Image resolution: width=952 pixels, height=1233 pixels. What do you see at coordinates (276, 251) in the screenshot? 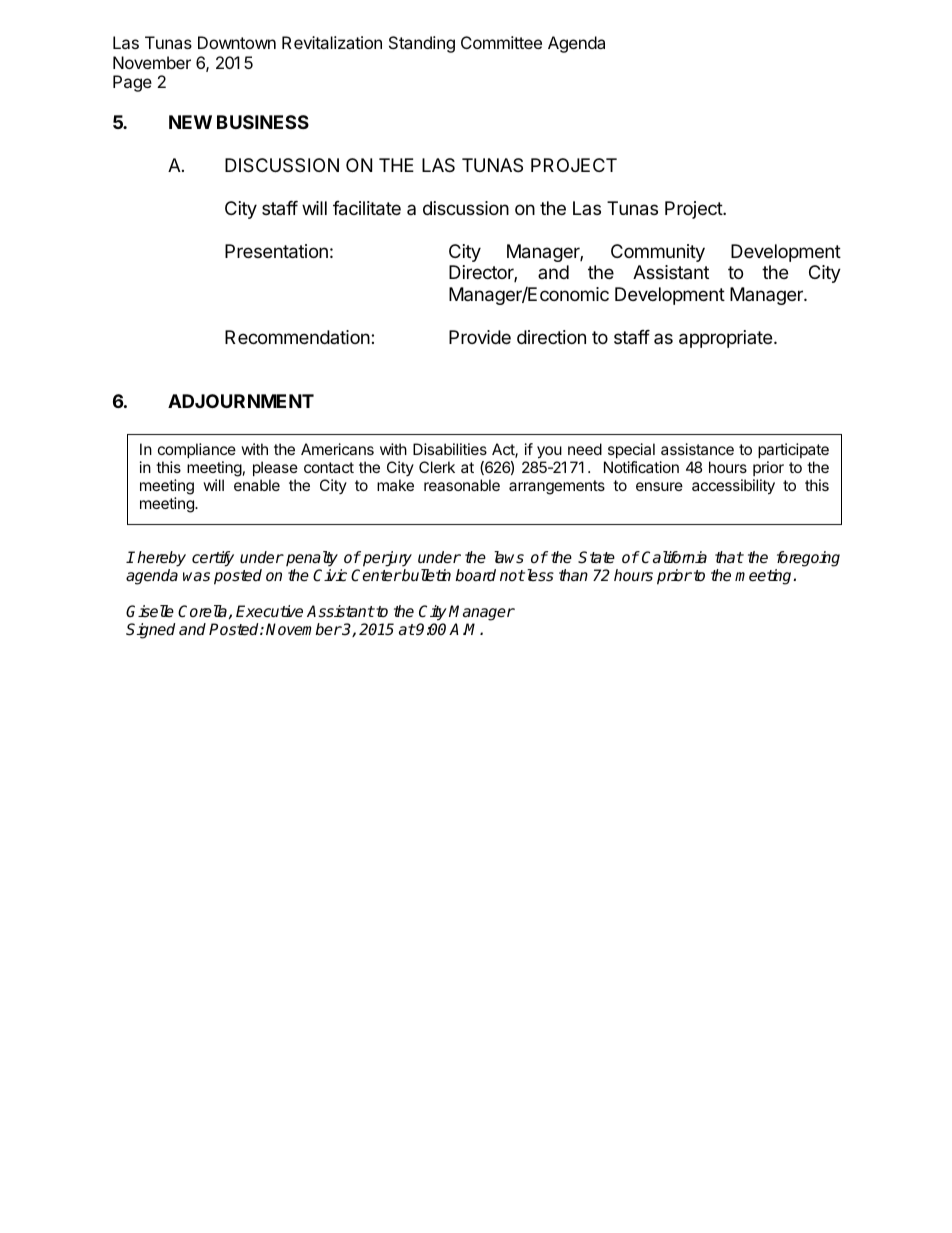
I see `Presentation` at bounding box center [276, 251].
